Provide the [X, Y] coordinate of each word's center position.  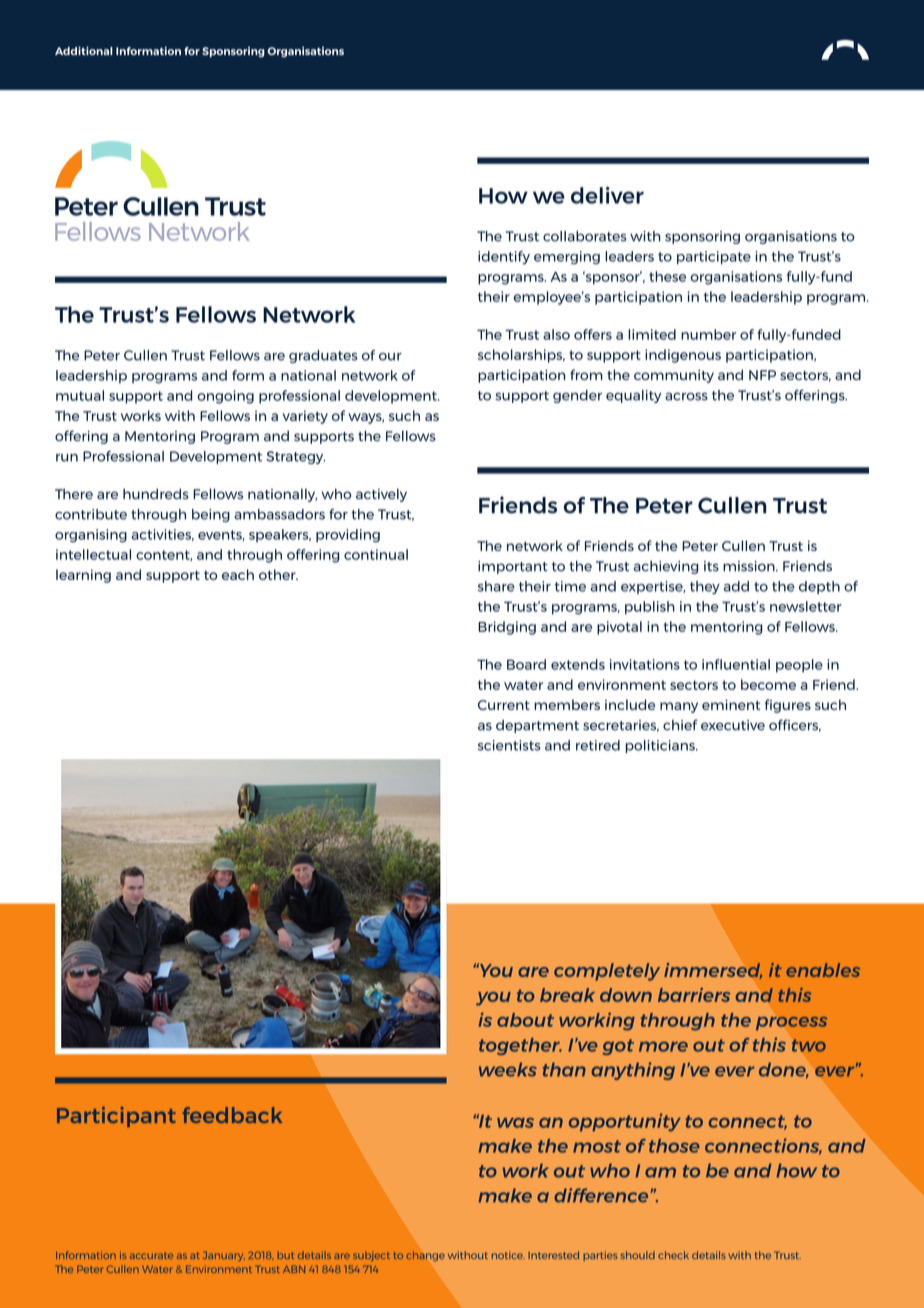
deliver [607, 195]
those [674, 1146]
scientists [509, 745]
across [686, 396]
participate [714, 257]
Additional [84, 50]
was [515, 1123]
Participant [116, 1117]
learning [83, 576]
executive [733, 725]
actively [381, 495]
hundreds [156, 494]
